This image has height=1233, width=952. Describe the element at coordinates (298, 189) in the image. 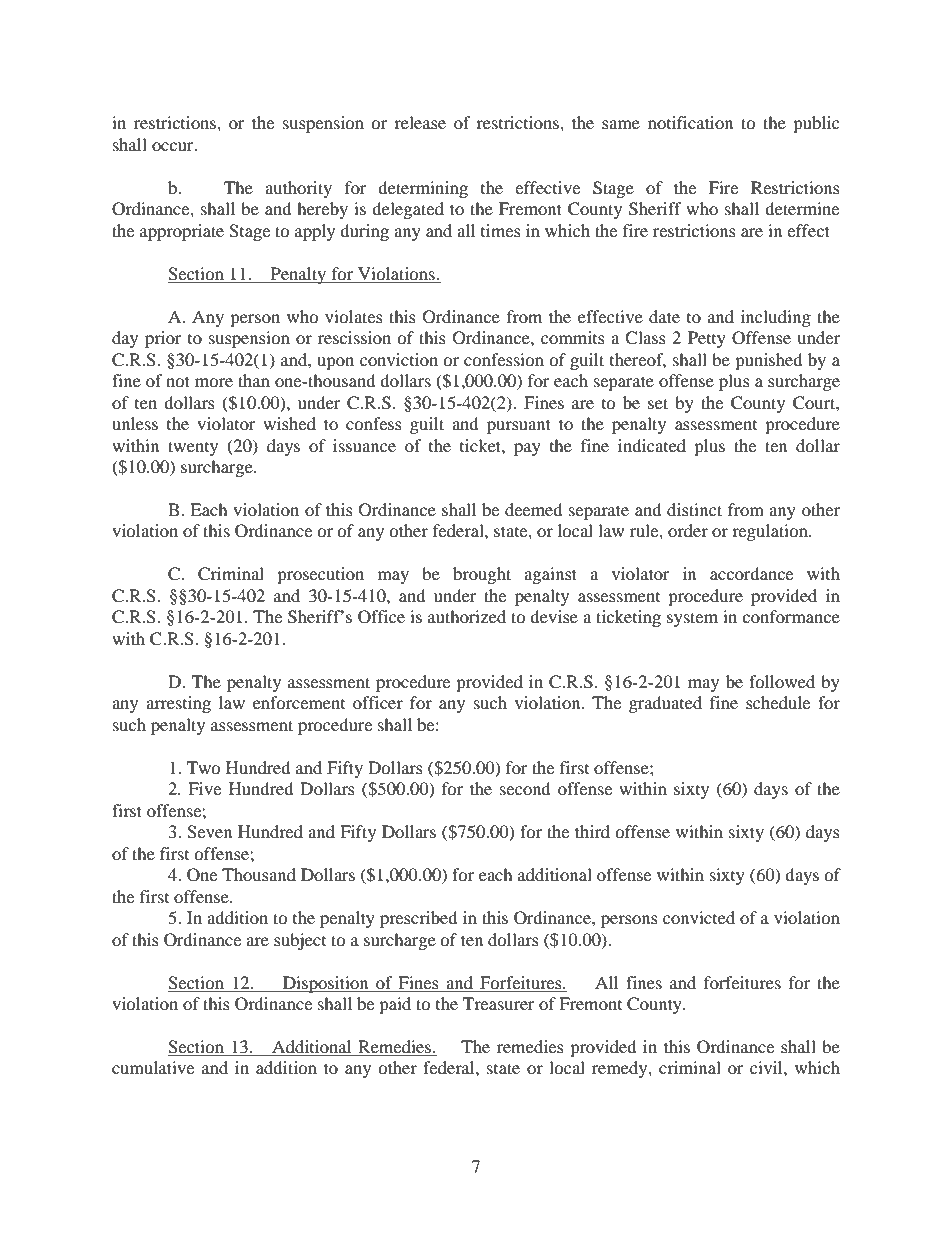

I see `authority` at that location.
